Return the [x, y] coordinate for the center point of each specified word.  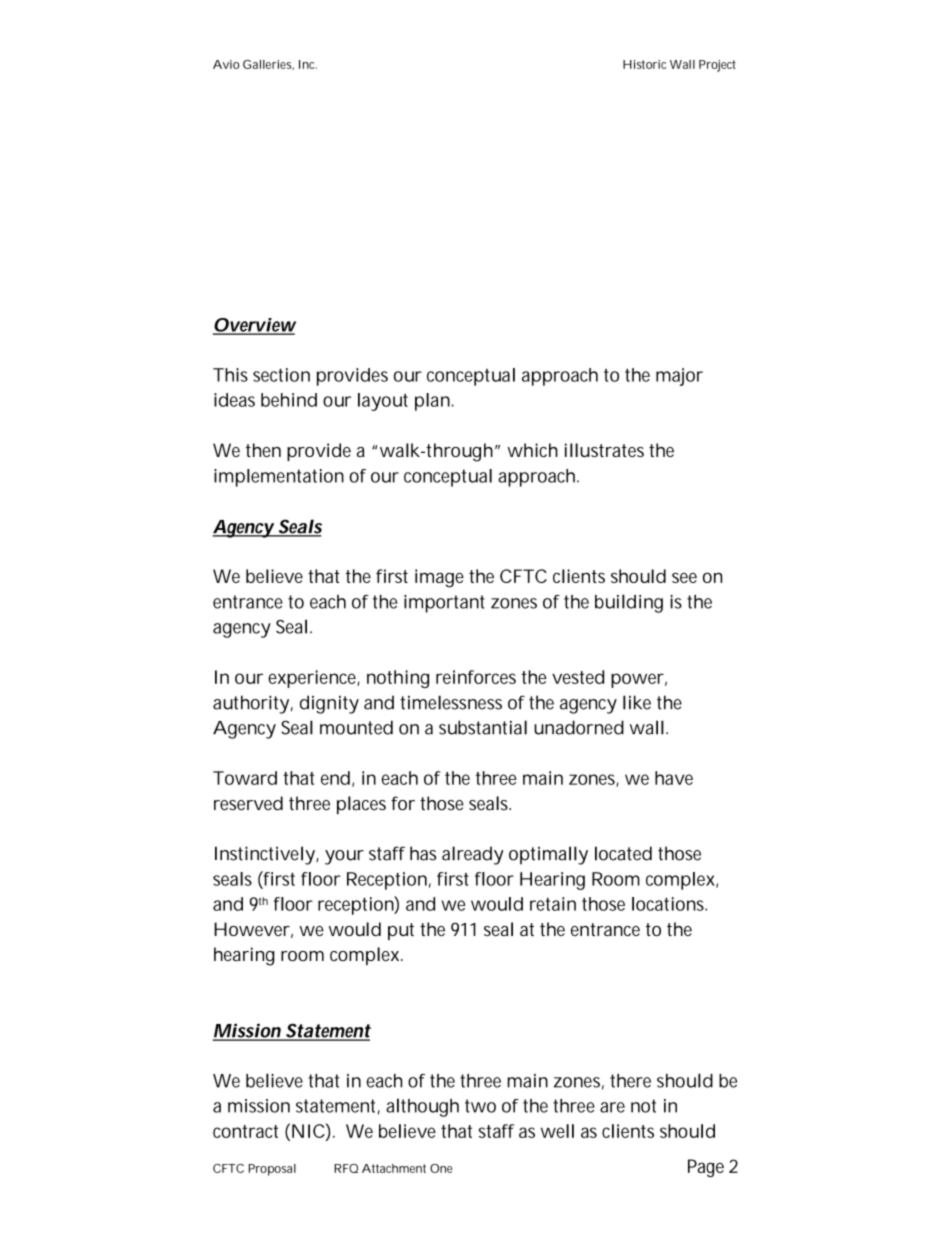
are [612, 1107]
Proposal [272, 1170]
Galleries [268, 65]
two [480, 1106]
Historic [644, 64]
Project [717, 66]
